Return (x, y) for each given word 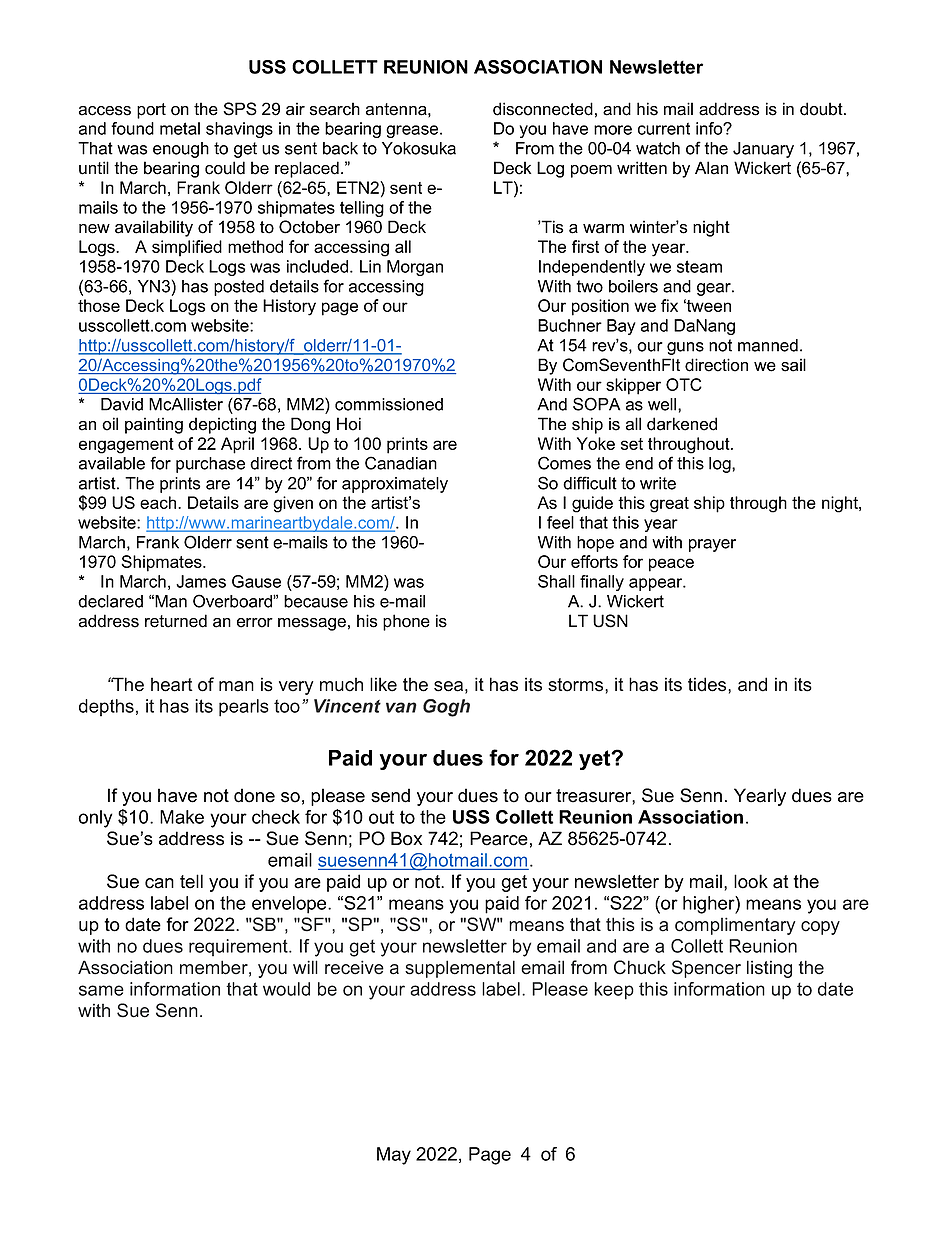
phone (406, 622)
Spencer (706, 969)
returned (176, 621)
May (394, 1156)
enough (181, 150)
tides (708, 684)
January (763, 150)
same (101, 990)
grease (413, 131)
